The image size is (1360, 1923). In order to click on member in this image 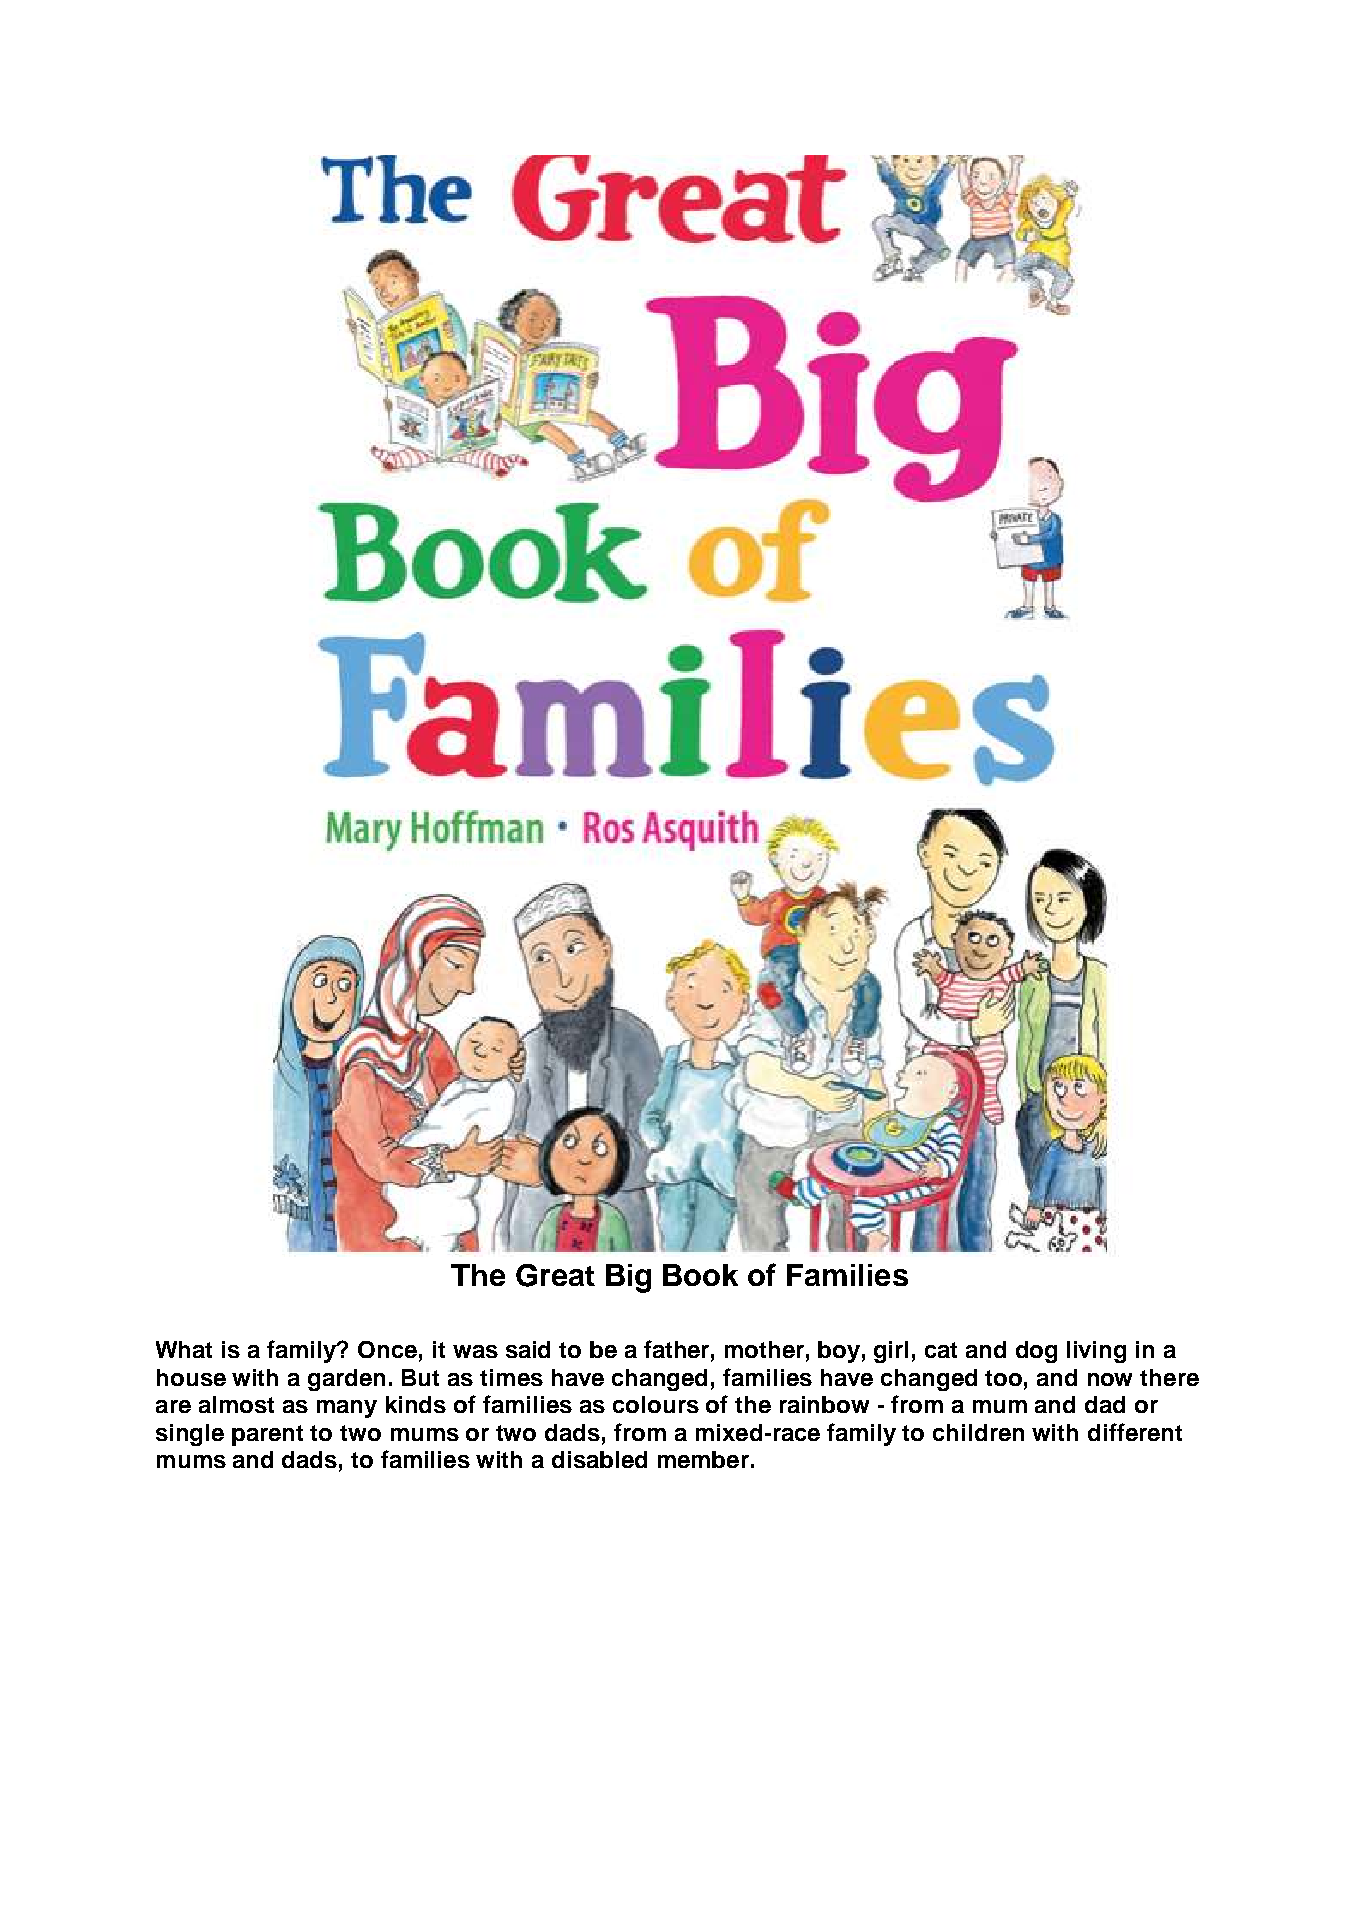, I will do `click(703, 1459)`.
